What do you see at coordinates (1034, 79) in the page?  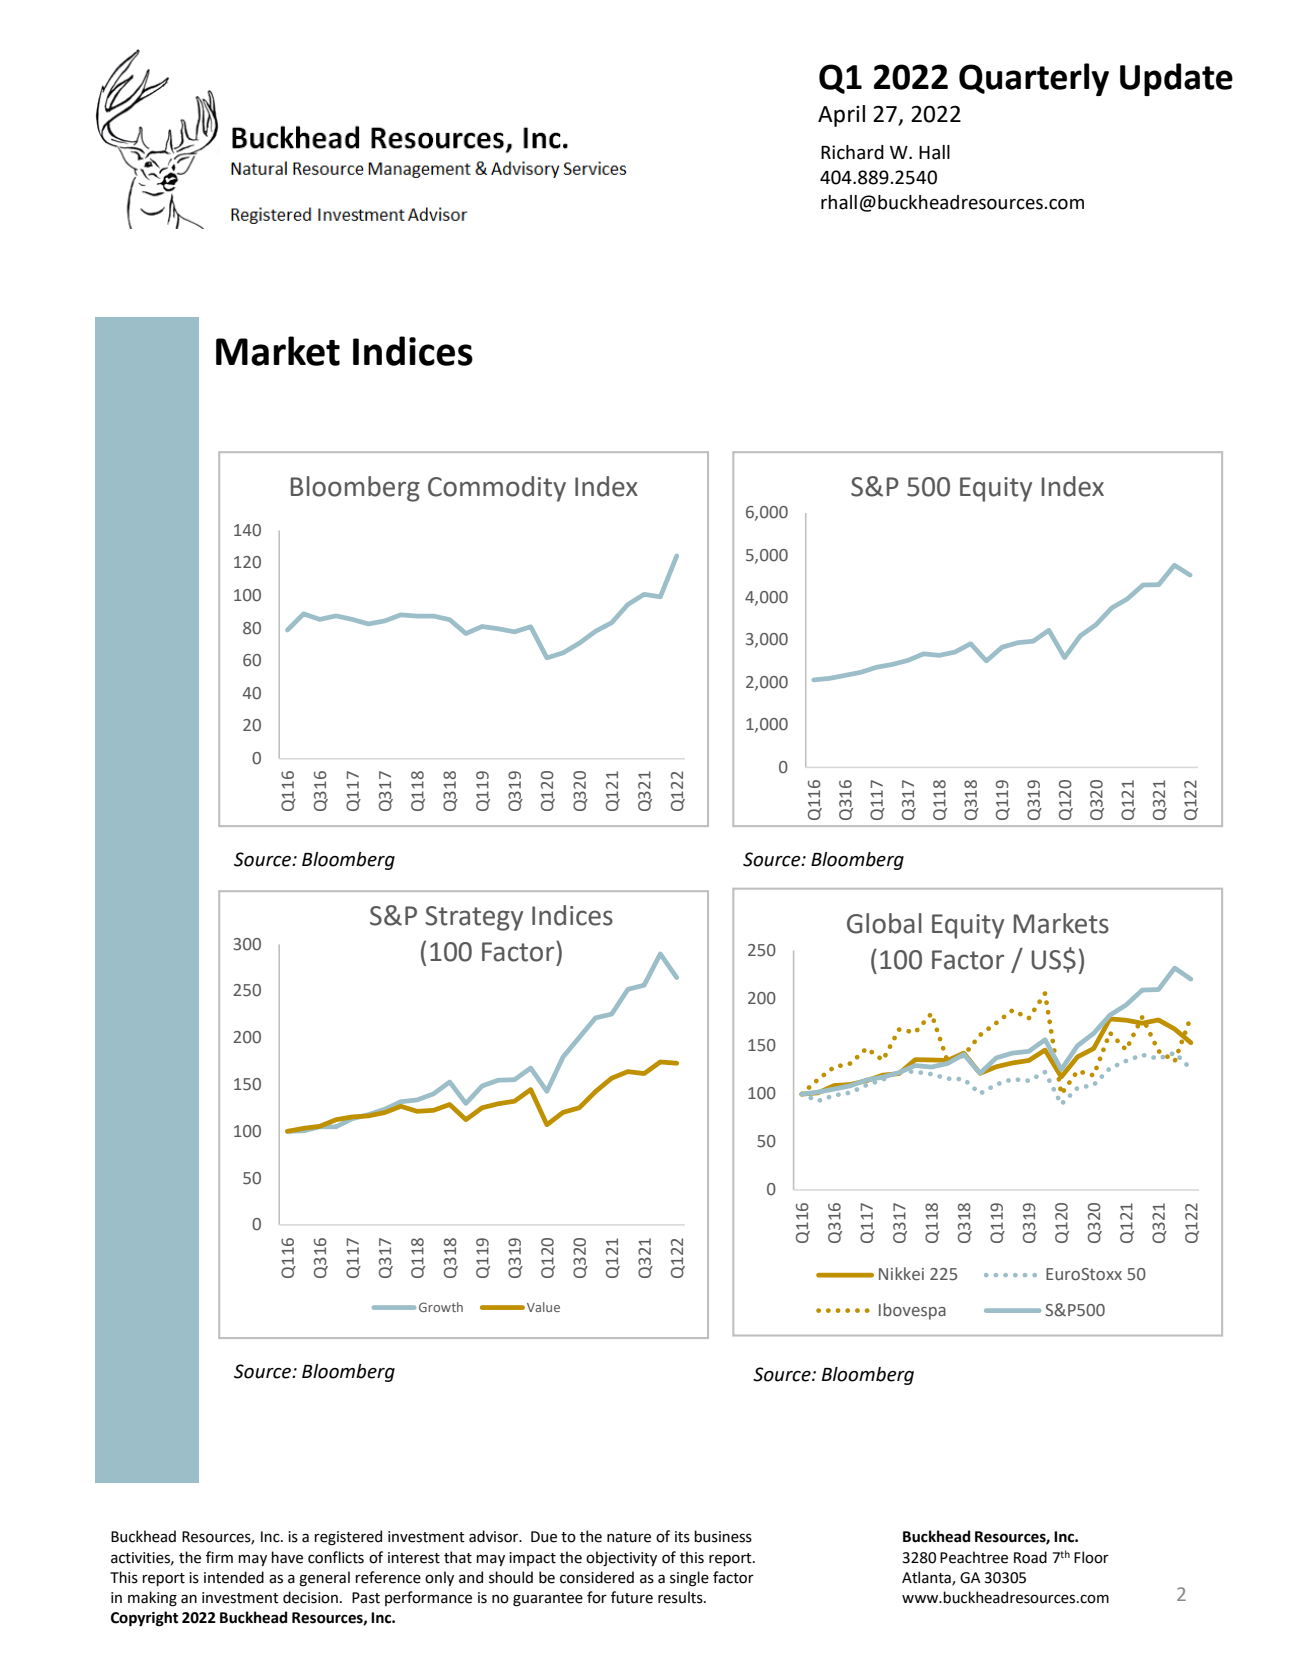 I see `Quarterly` at bounding box center [1034, 79].
